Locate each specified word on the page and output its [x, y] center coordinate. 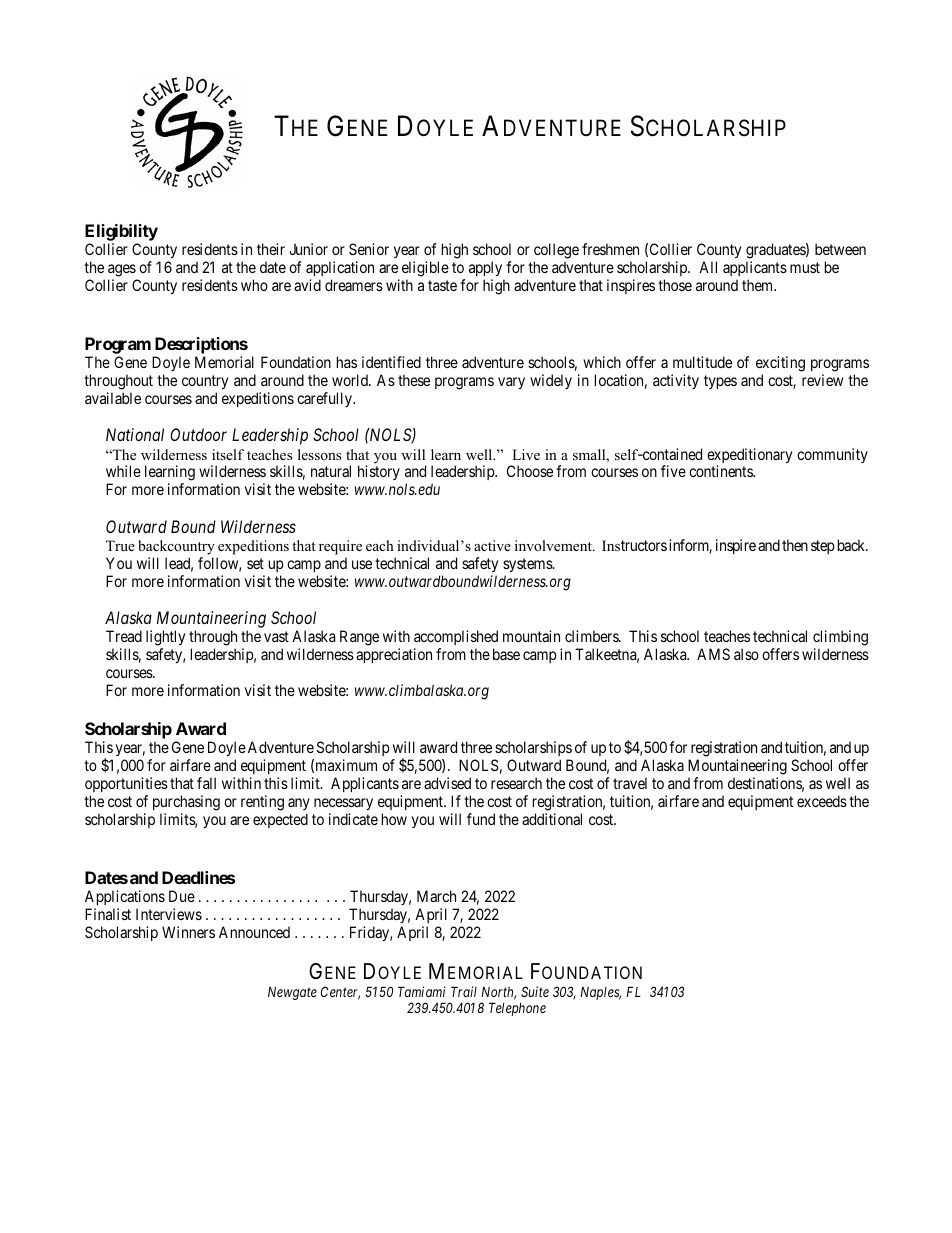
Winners [188, 932]
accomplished [456, 637]
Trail [464, 991]
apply [486, 270]
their [271, 249]
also [746, 654]
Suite [535, 991]
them [759, 285]
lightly [165, 638]
